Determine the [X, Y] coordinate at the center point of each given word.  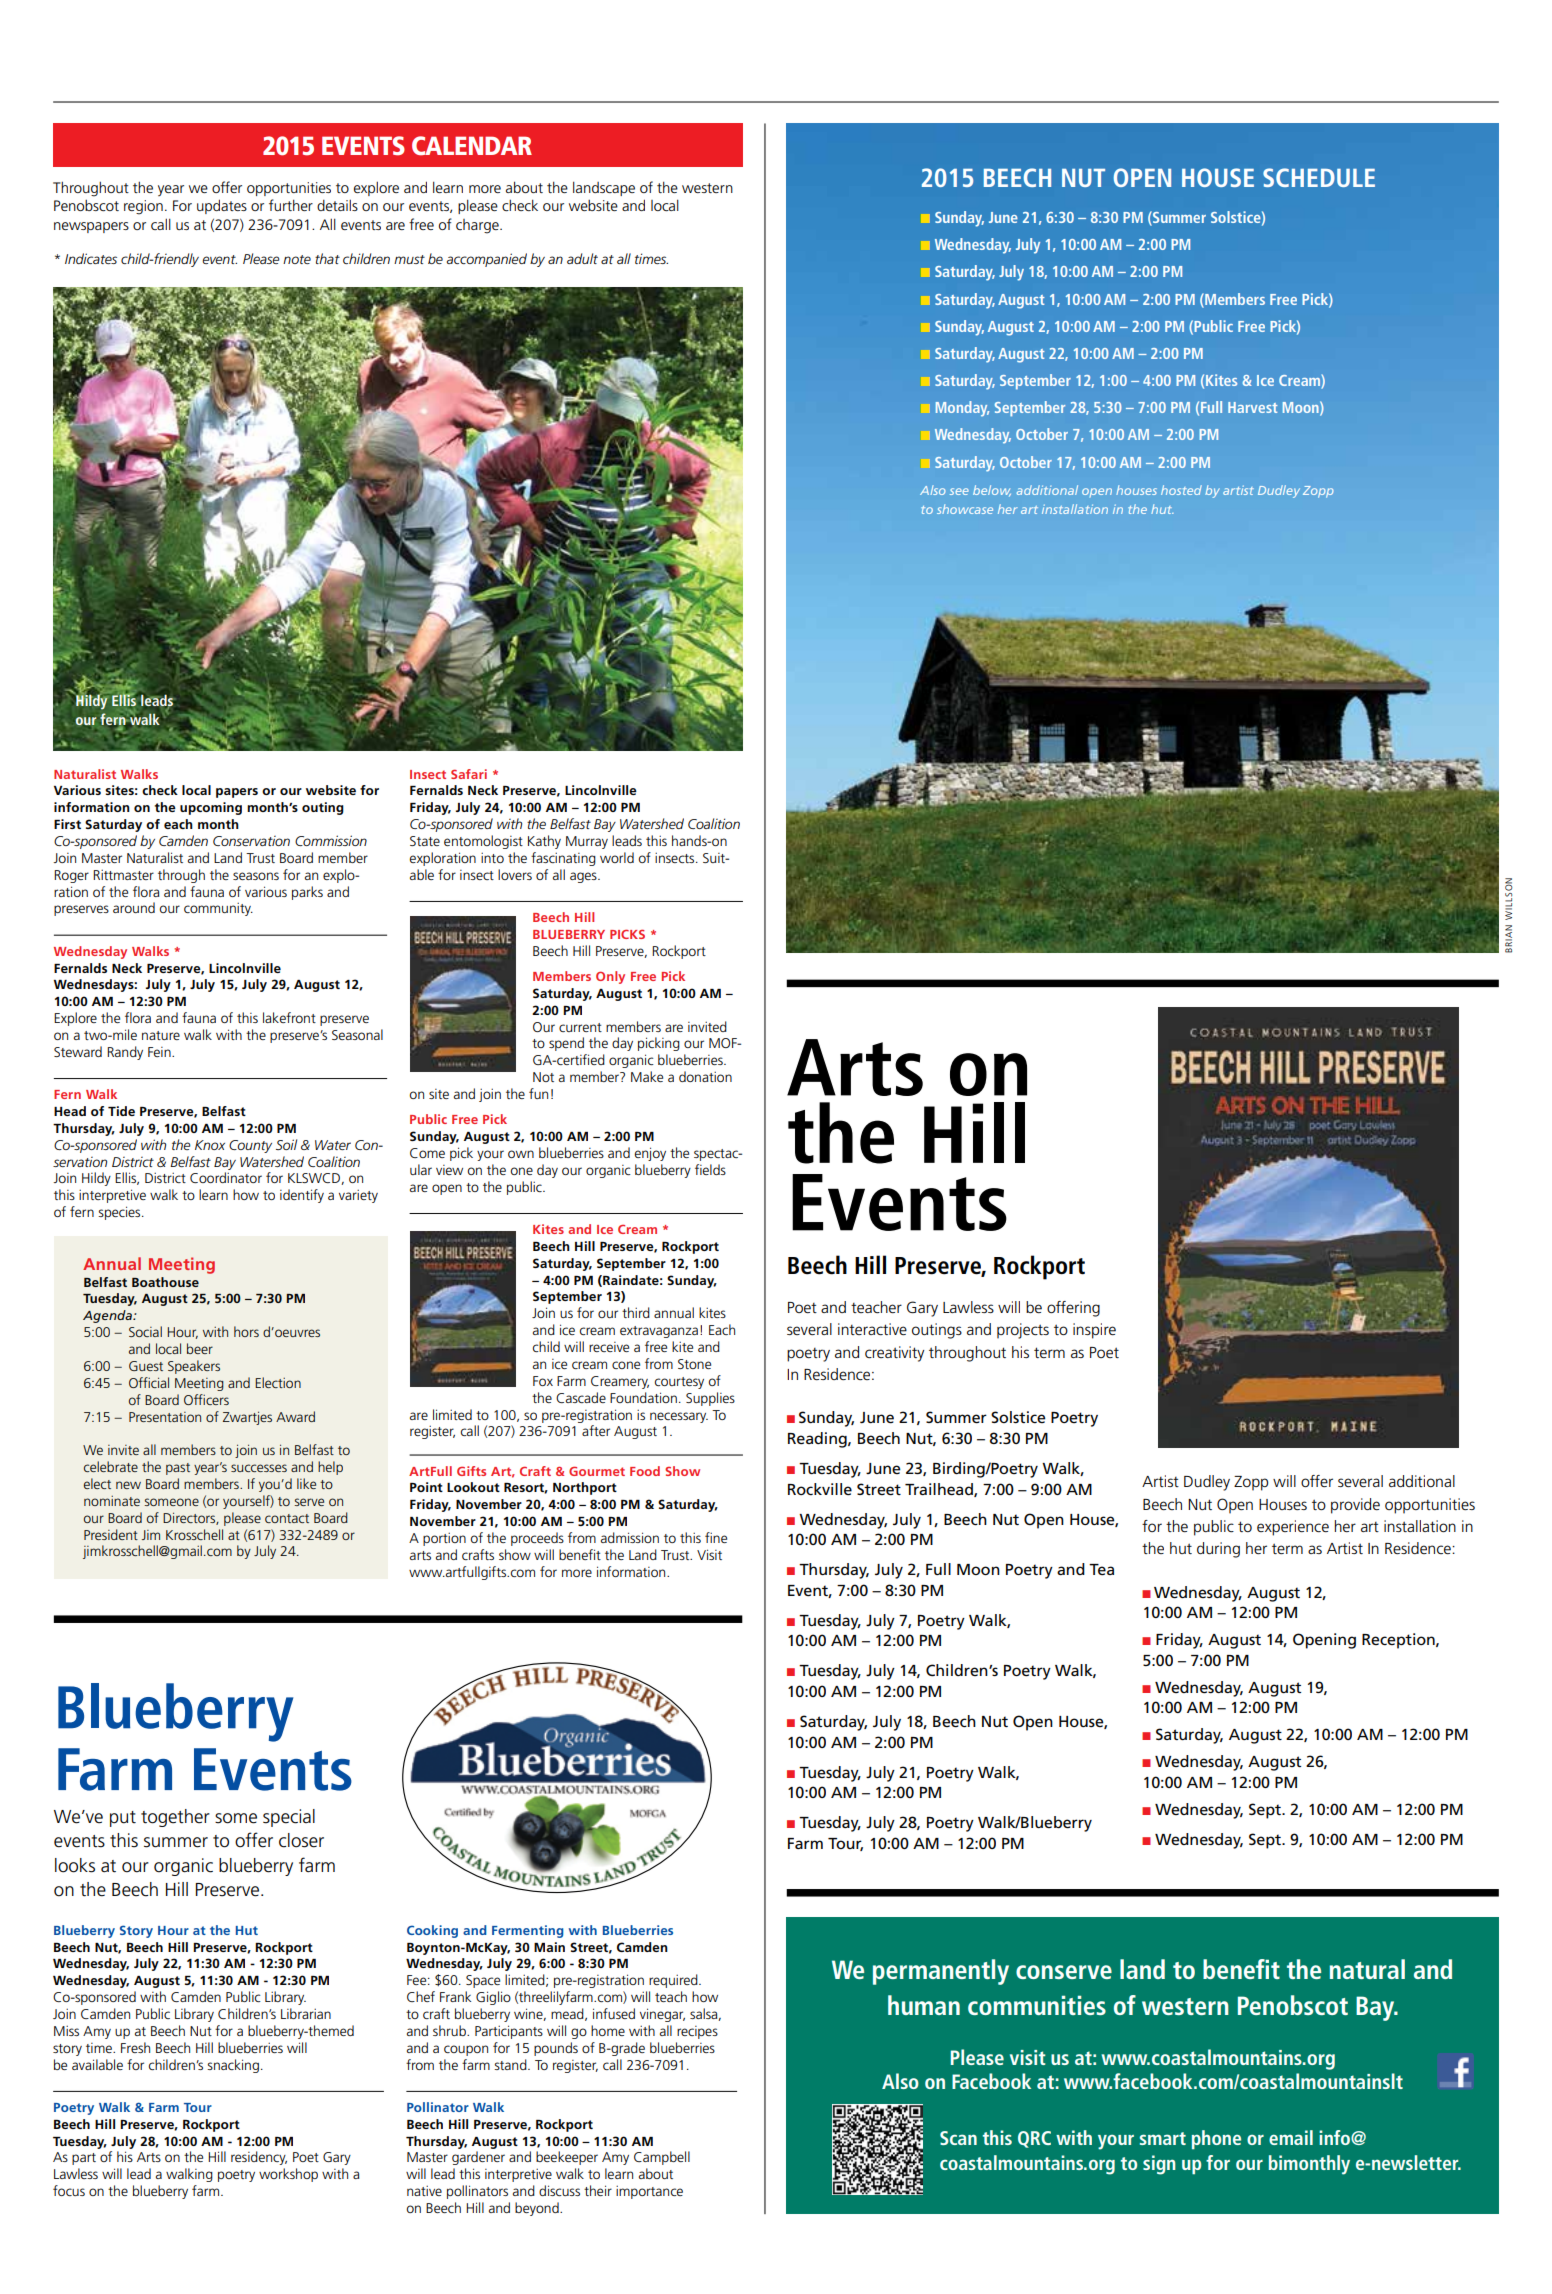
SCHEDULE [1319, 177]
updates [222, 206]
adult [582, 258]
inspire [1094, 1331]
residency [259, 2158]
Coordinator [226, 1177]
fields [710, 1169]
